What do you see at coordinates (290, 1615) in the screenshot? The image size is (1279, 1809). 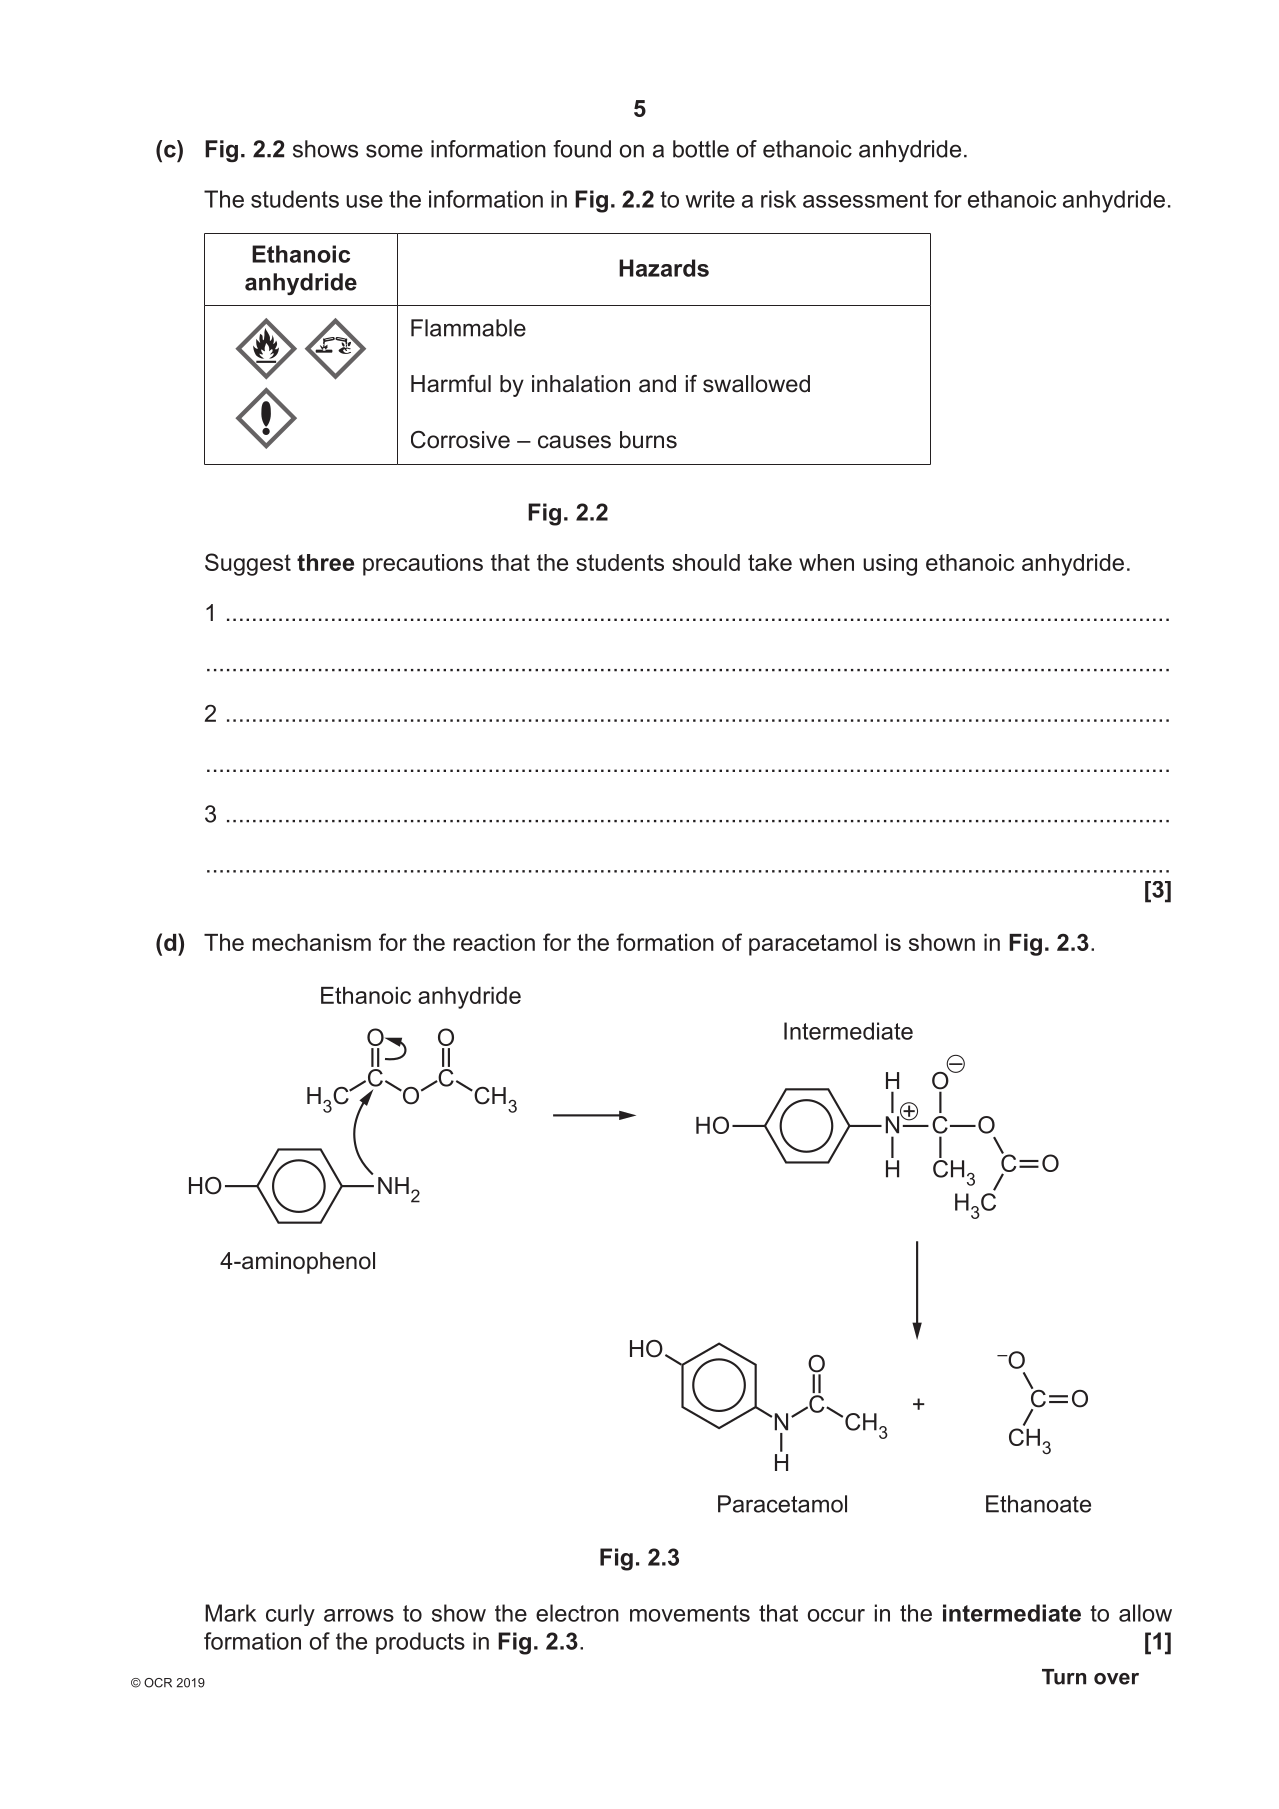 I see `curly` at bounding box center [290, 1615].
